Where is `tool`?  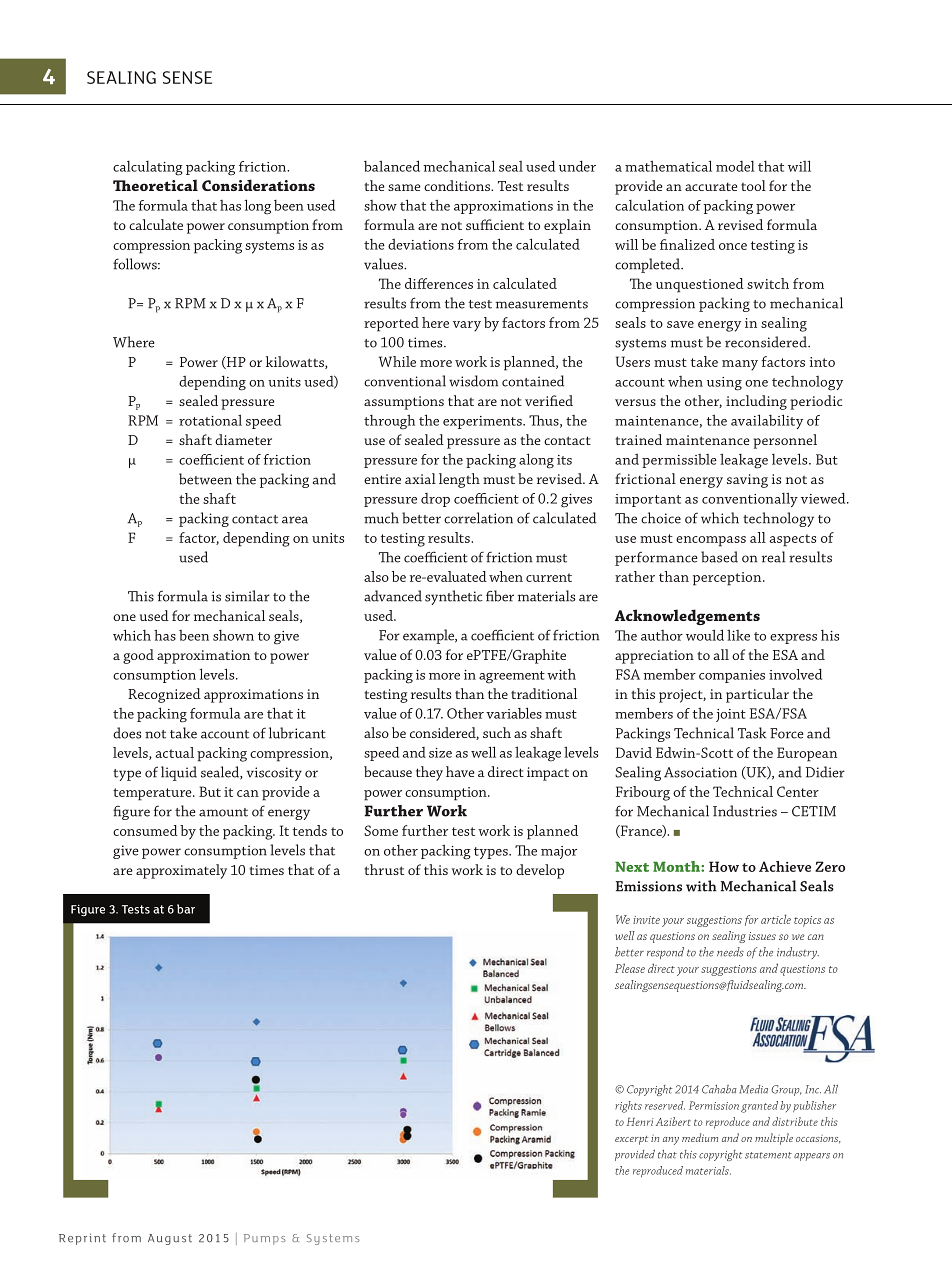
tool is located at coordinates (753, 185).
